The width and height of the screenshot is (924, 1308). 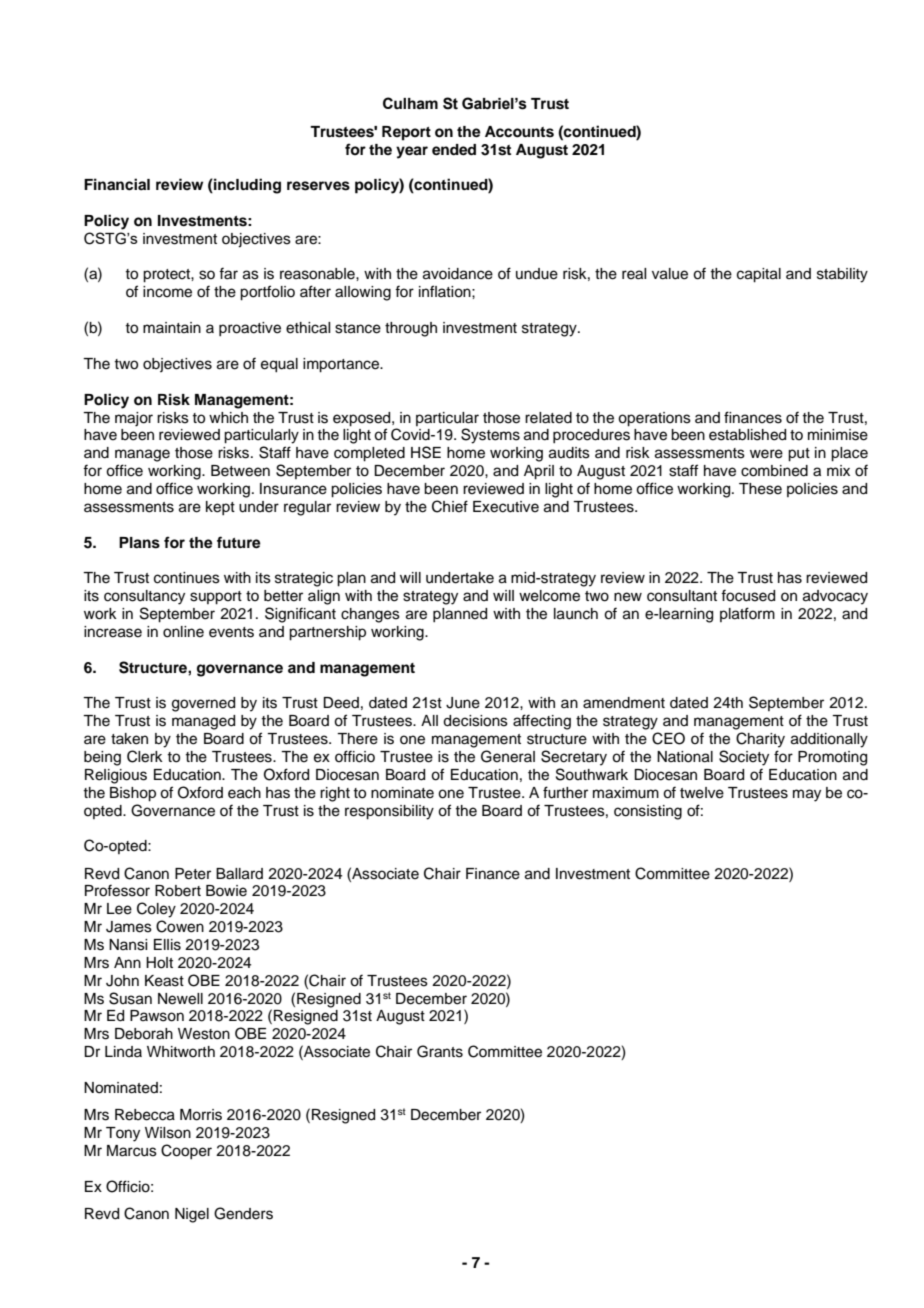 What do you see at coordinates (759, 275) in the screenshot?
I see `capital` at bounding box center [759, 275].
